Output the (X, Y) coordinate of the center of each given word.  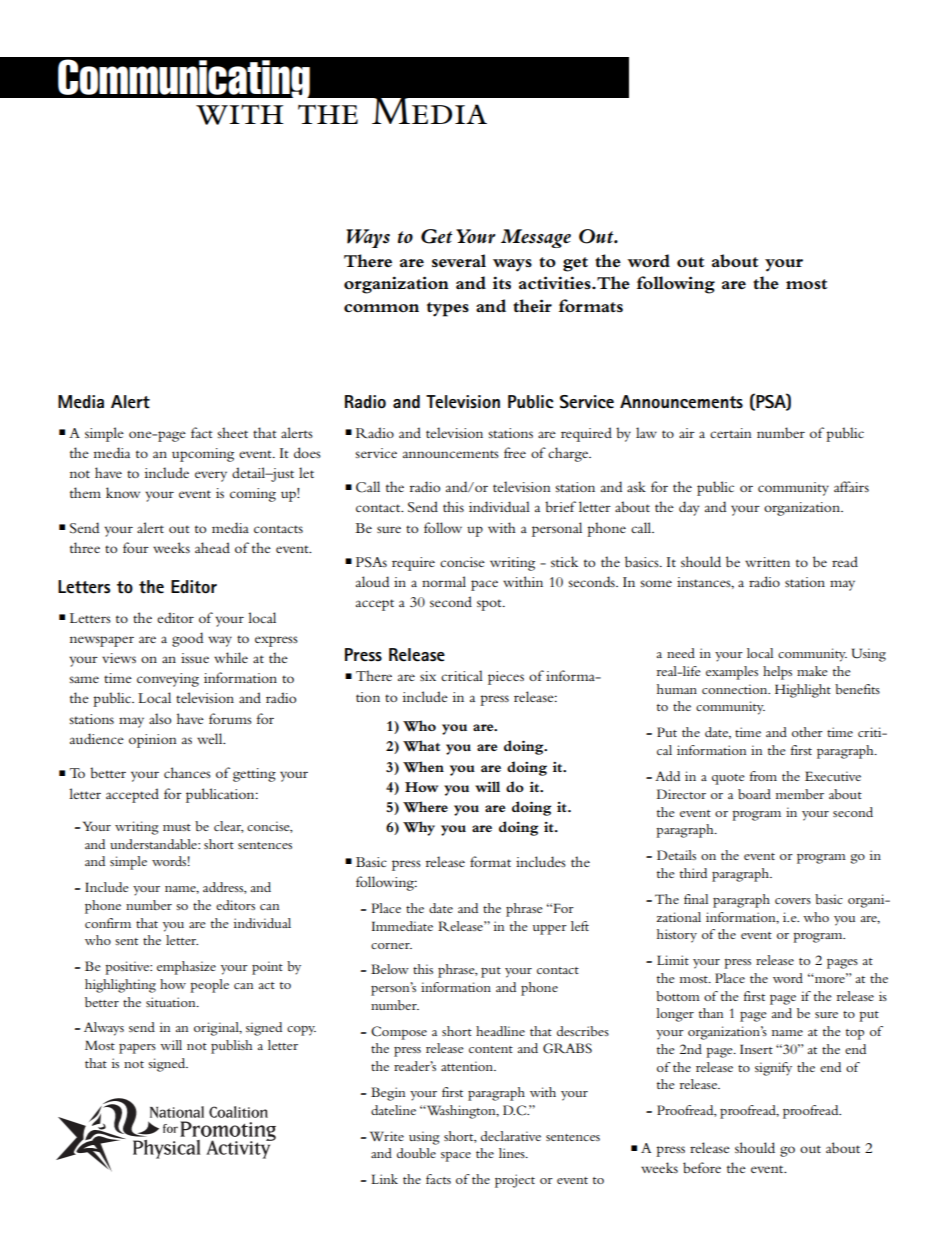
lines (513, 1153)
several (459, 260)
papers (137, 1049)
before (702, 1167)
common (381, 308)
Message (536, 238)
